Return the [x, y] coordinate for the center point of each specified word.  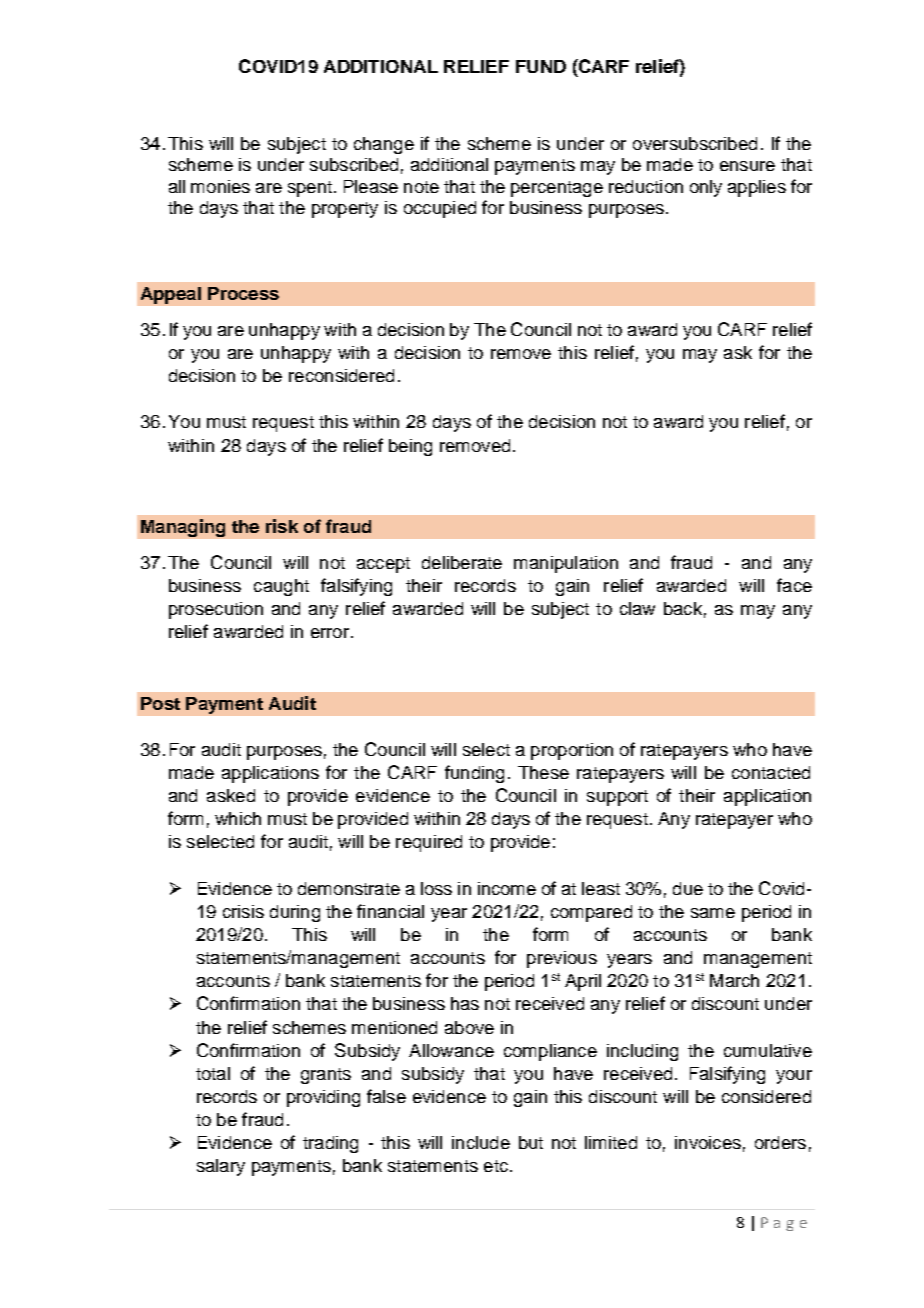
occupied [440, 209]
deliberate [462, 562]
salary [221, 1167]
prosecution [216, 610]
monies [220, 186]
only [706, 188]
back [683, 608]
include [481, 1142]
